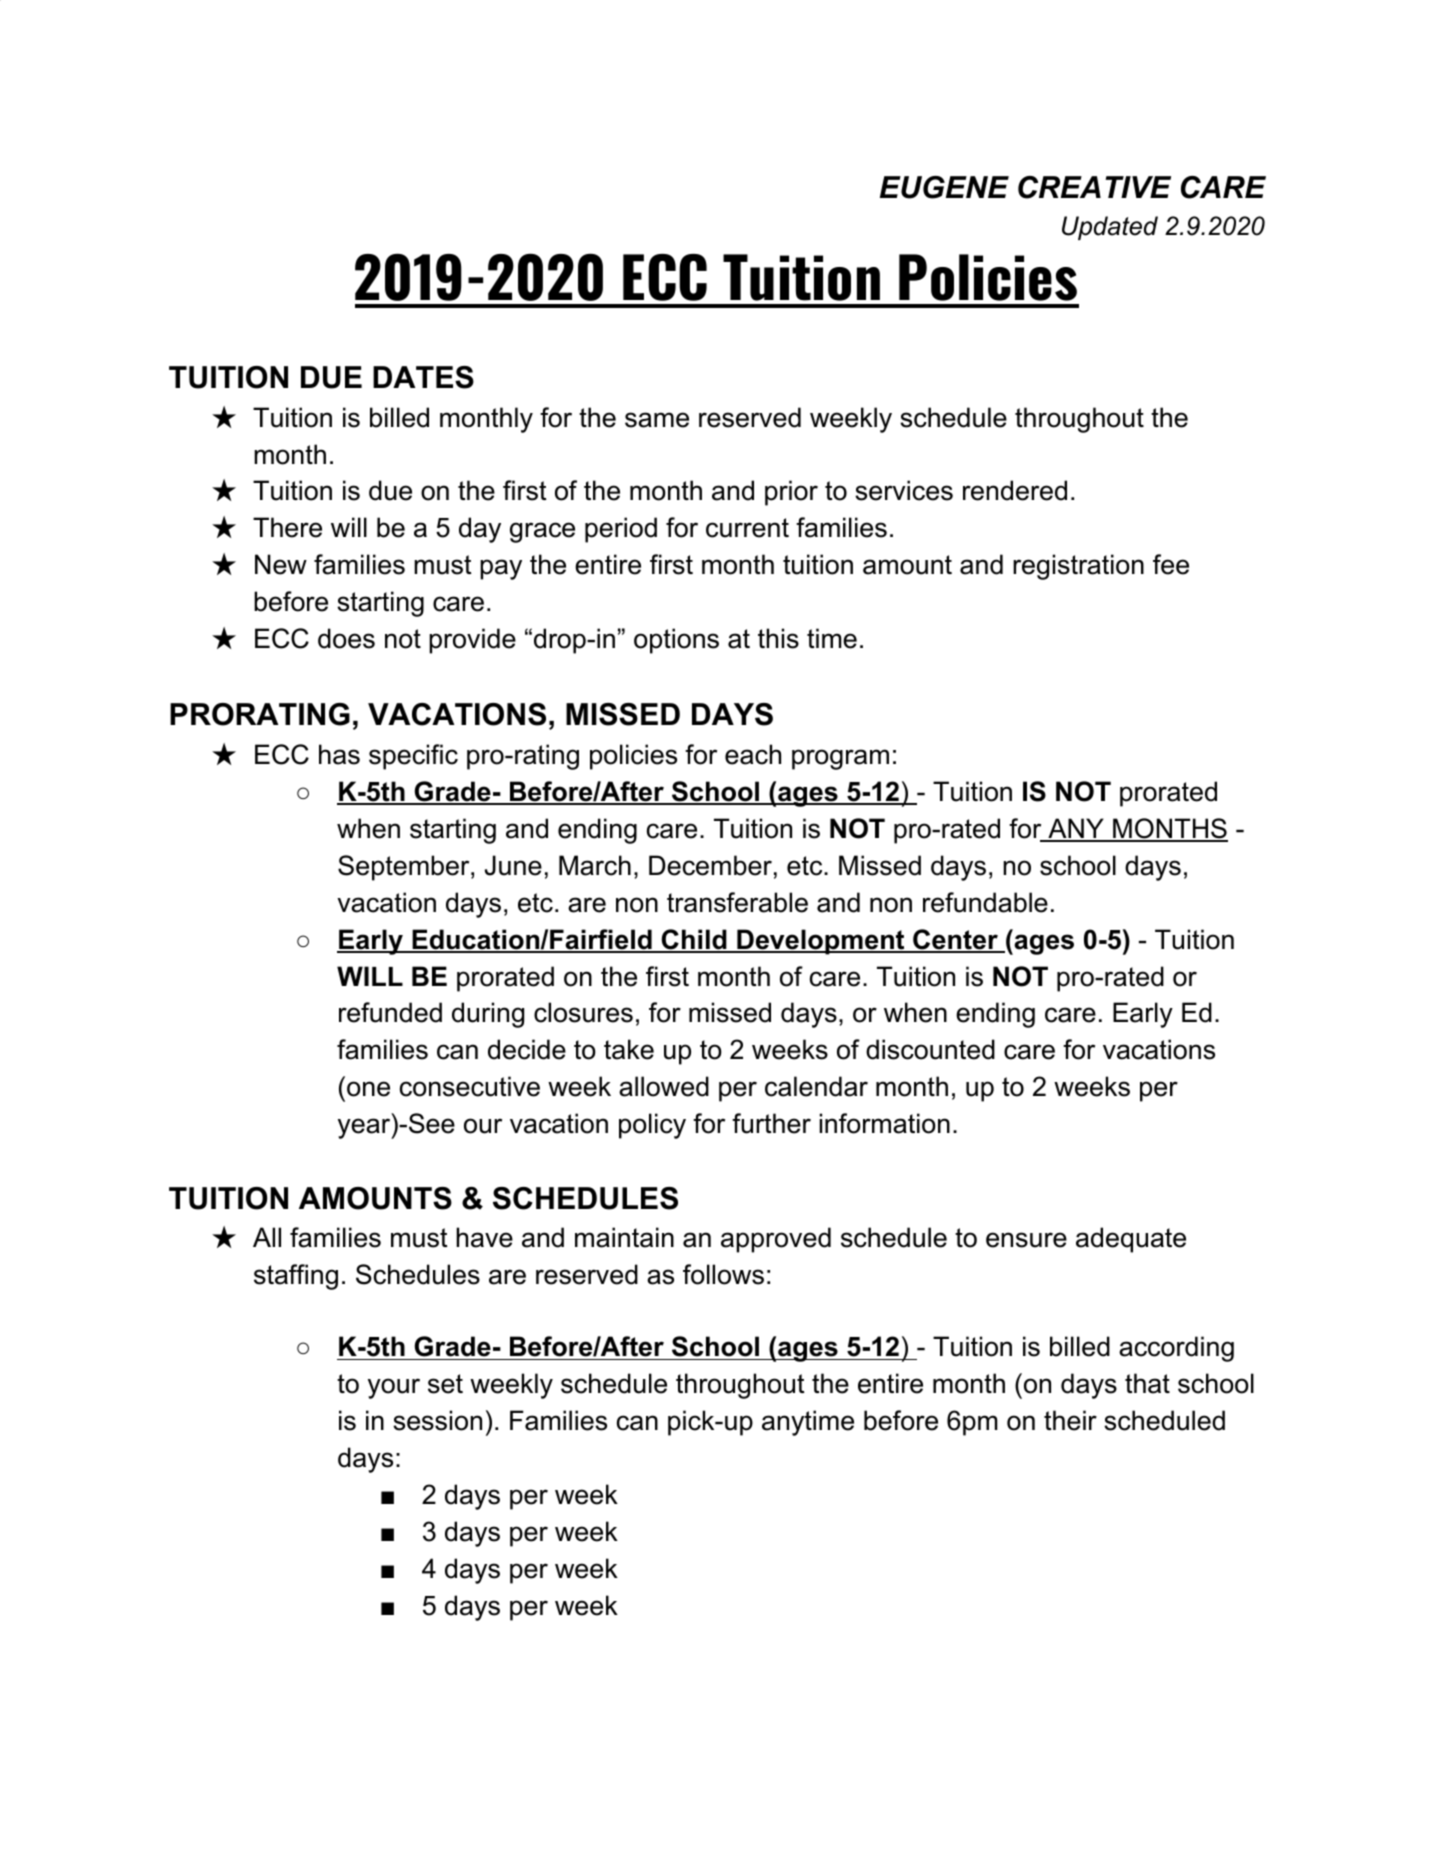 This image has width=1434, height=1856. I want to click on refundable, so click(985, 902).
